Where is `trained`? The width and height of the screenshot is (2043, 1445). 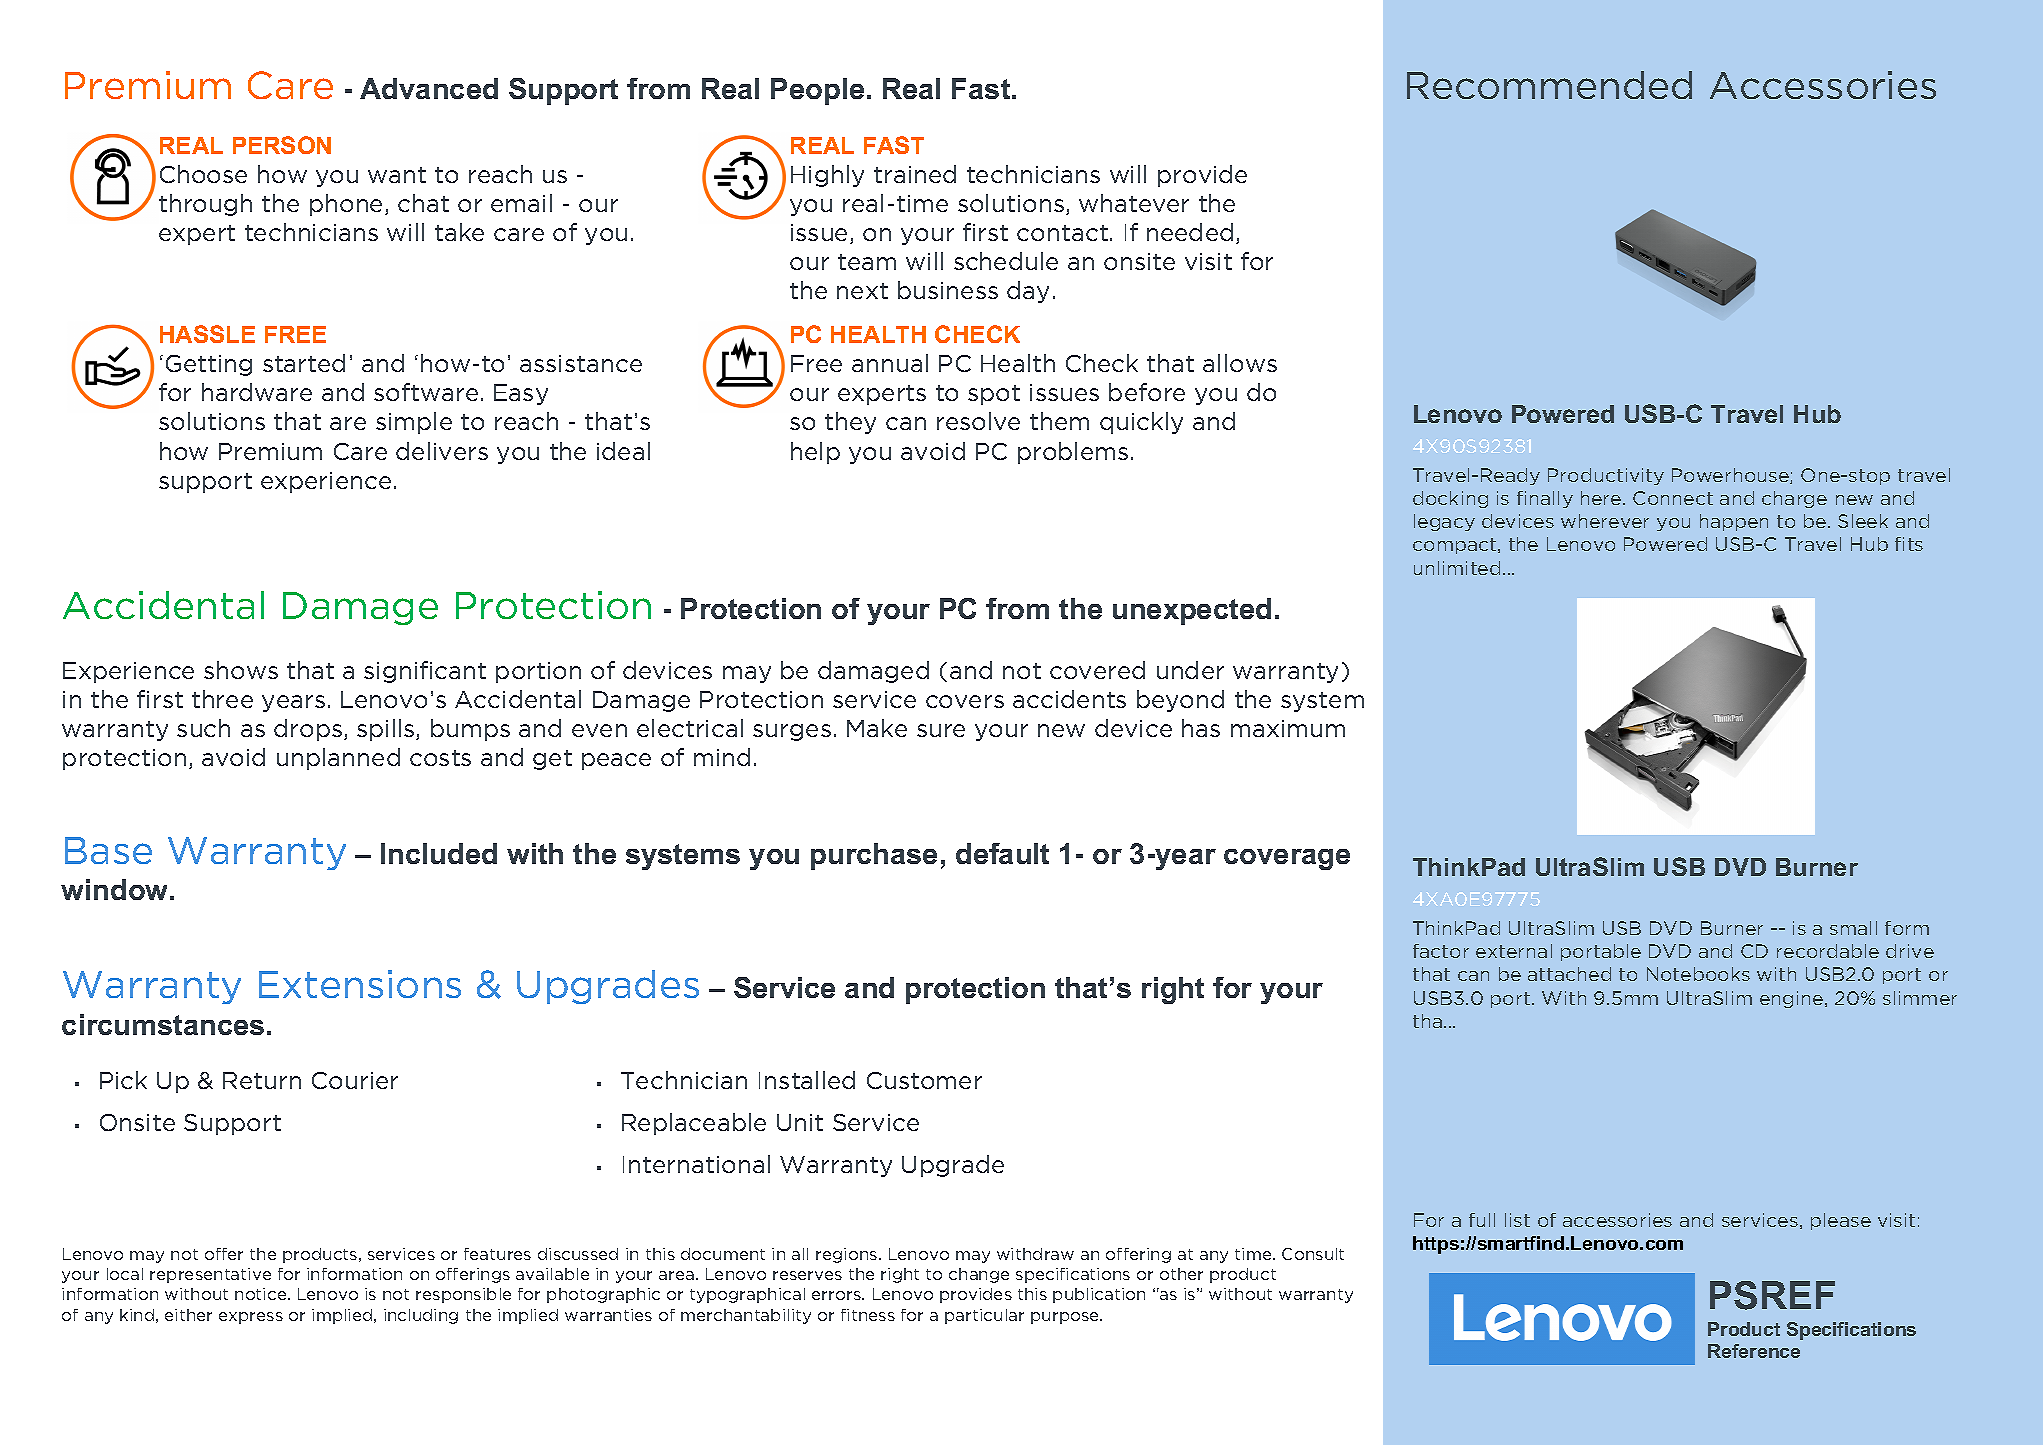 trained is located at coordinates (915, 174).
